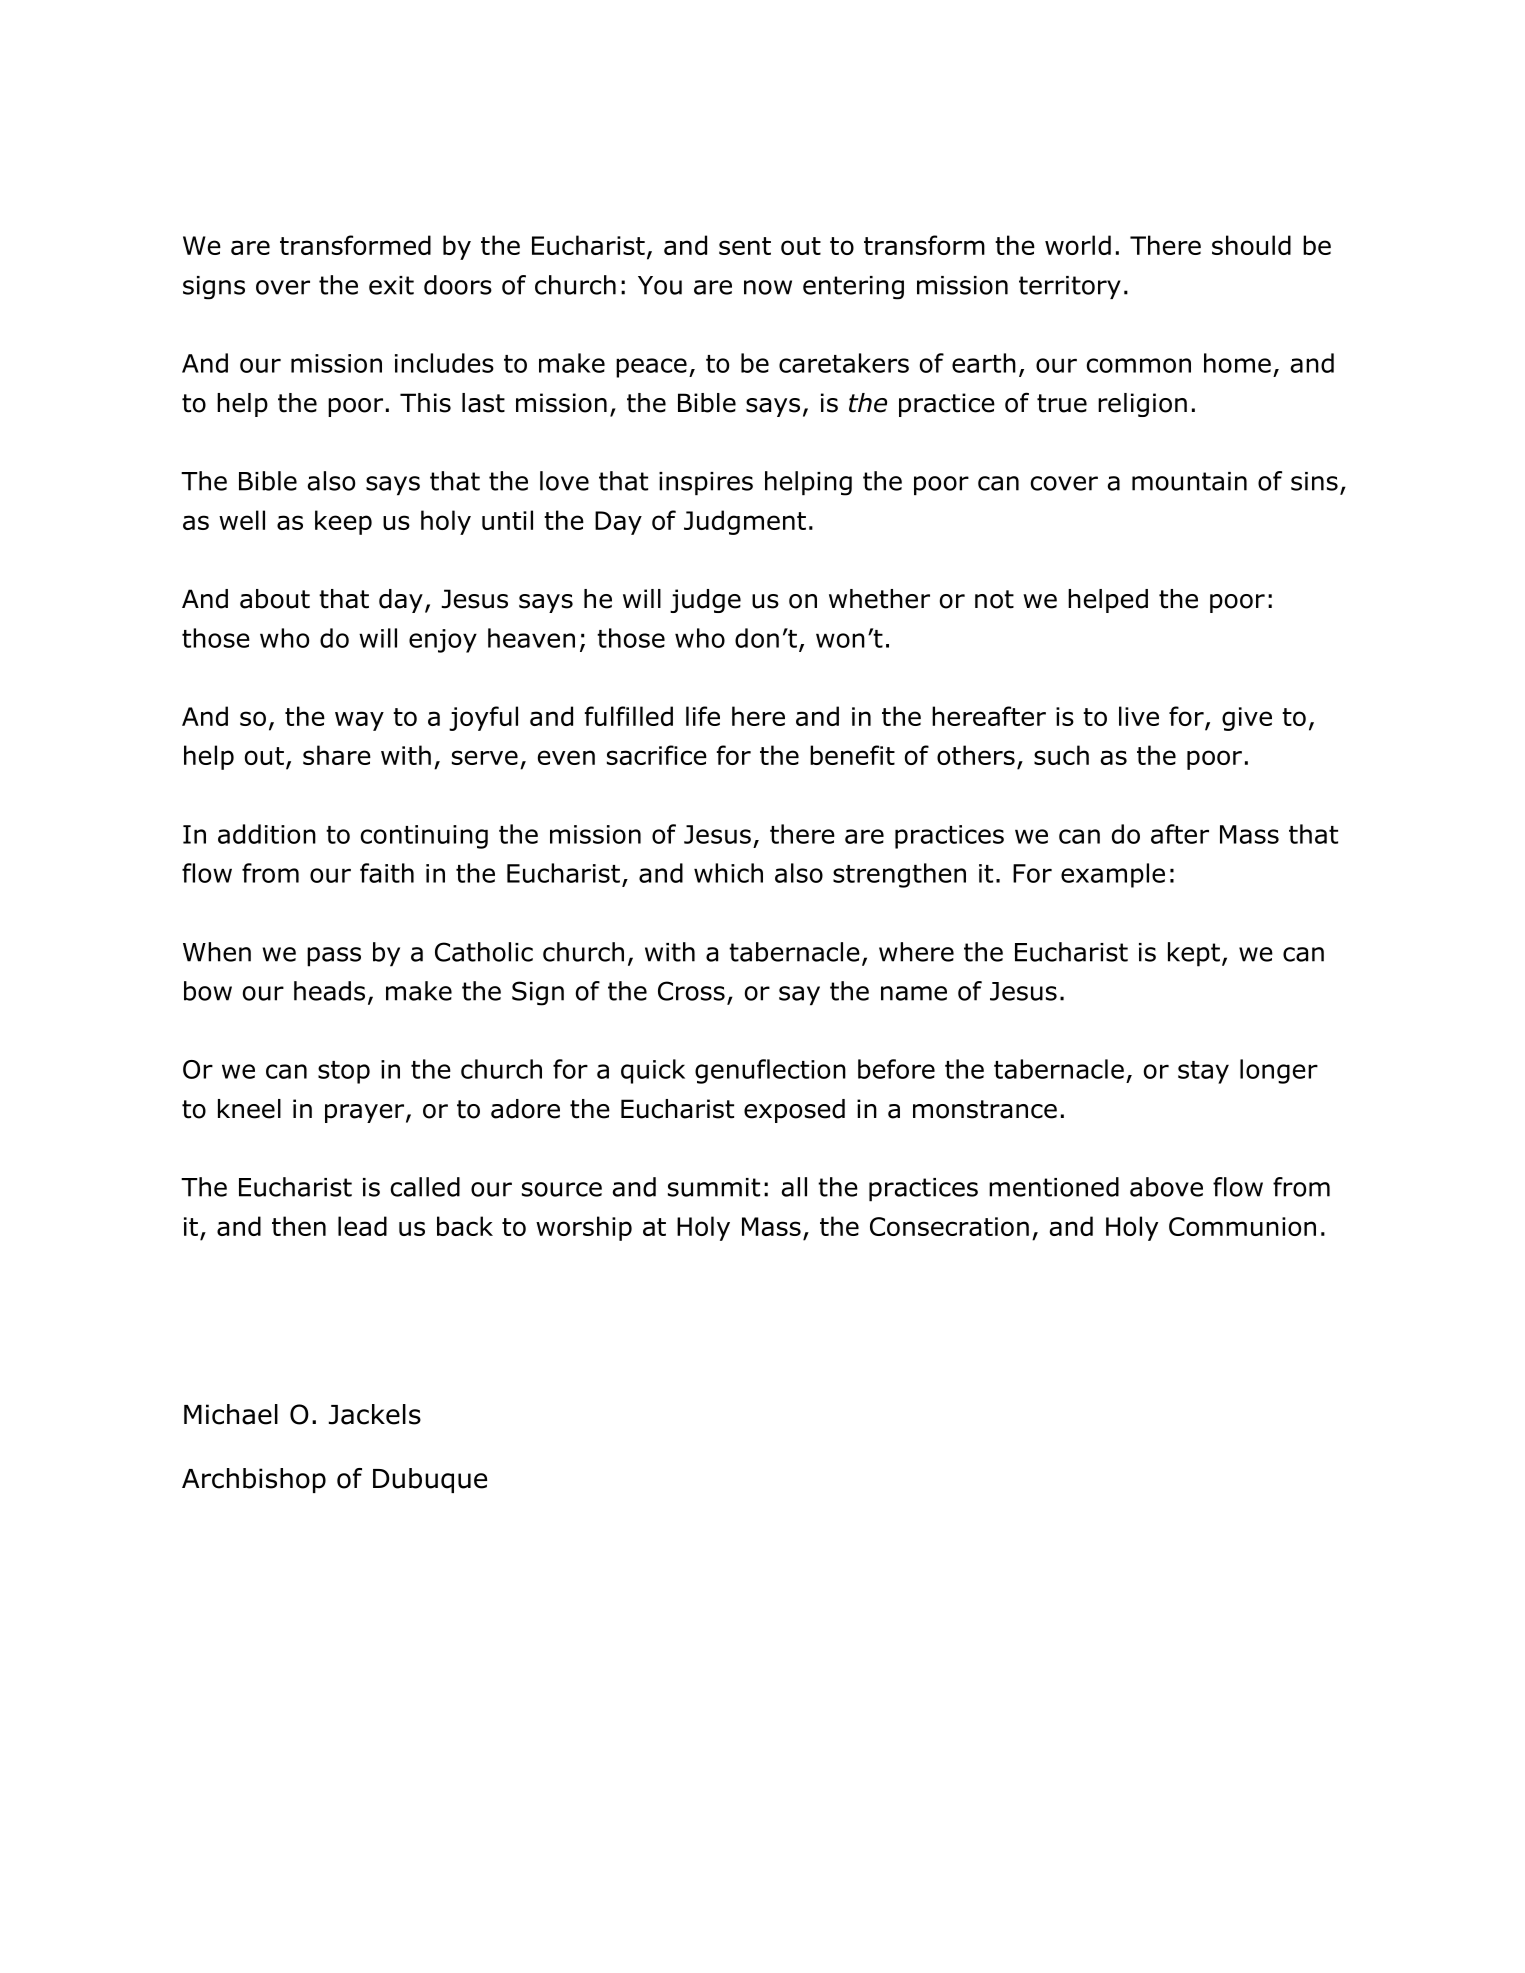 This image has width=1525, height=1973. Describe the element at coordinates (430, 1480) in the image. I see `Dubuque` at that location.
